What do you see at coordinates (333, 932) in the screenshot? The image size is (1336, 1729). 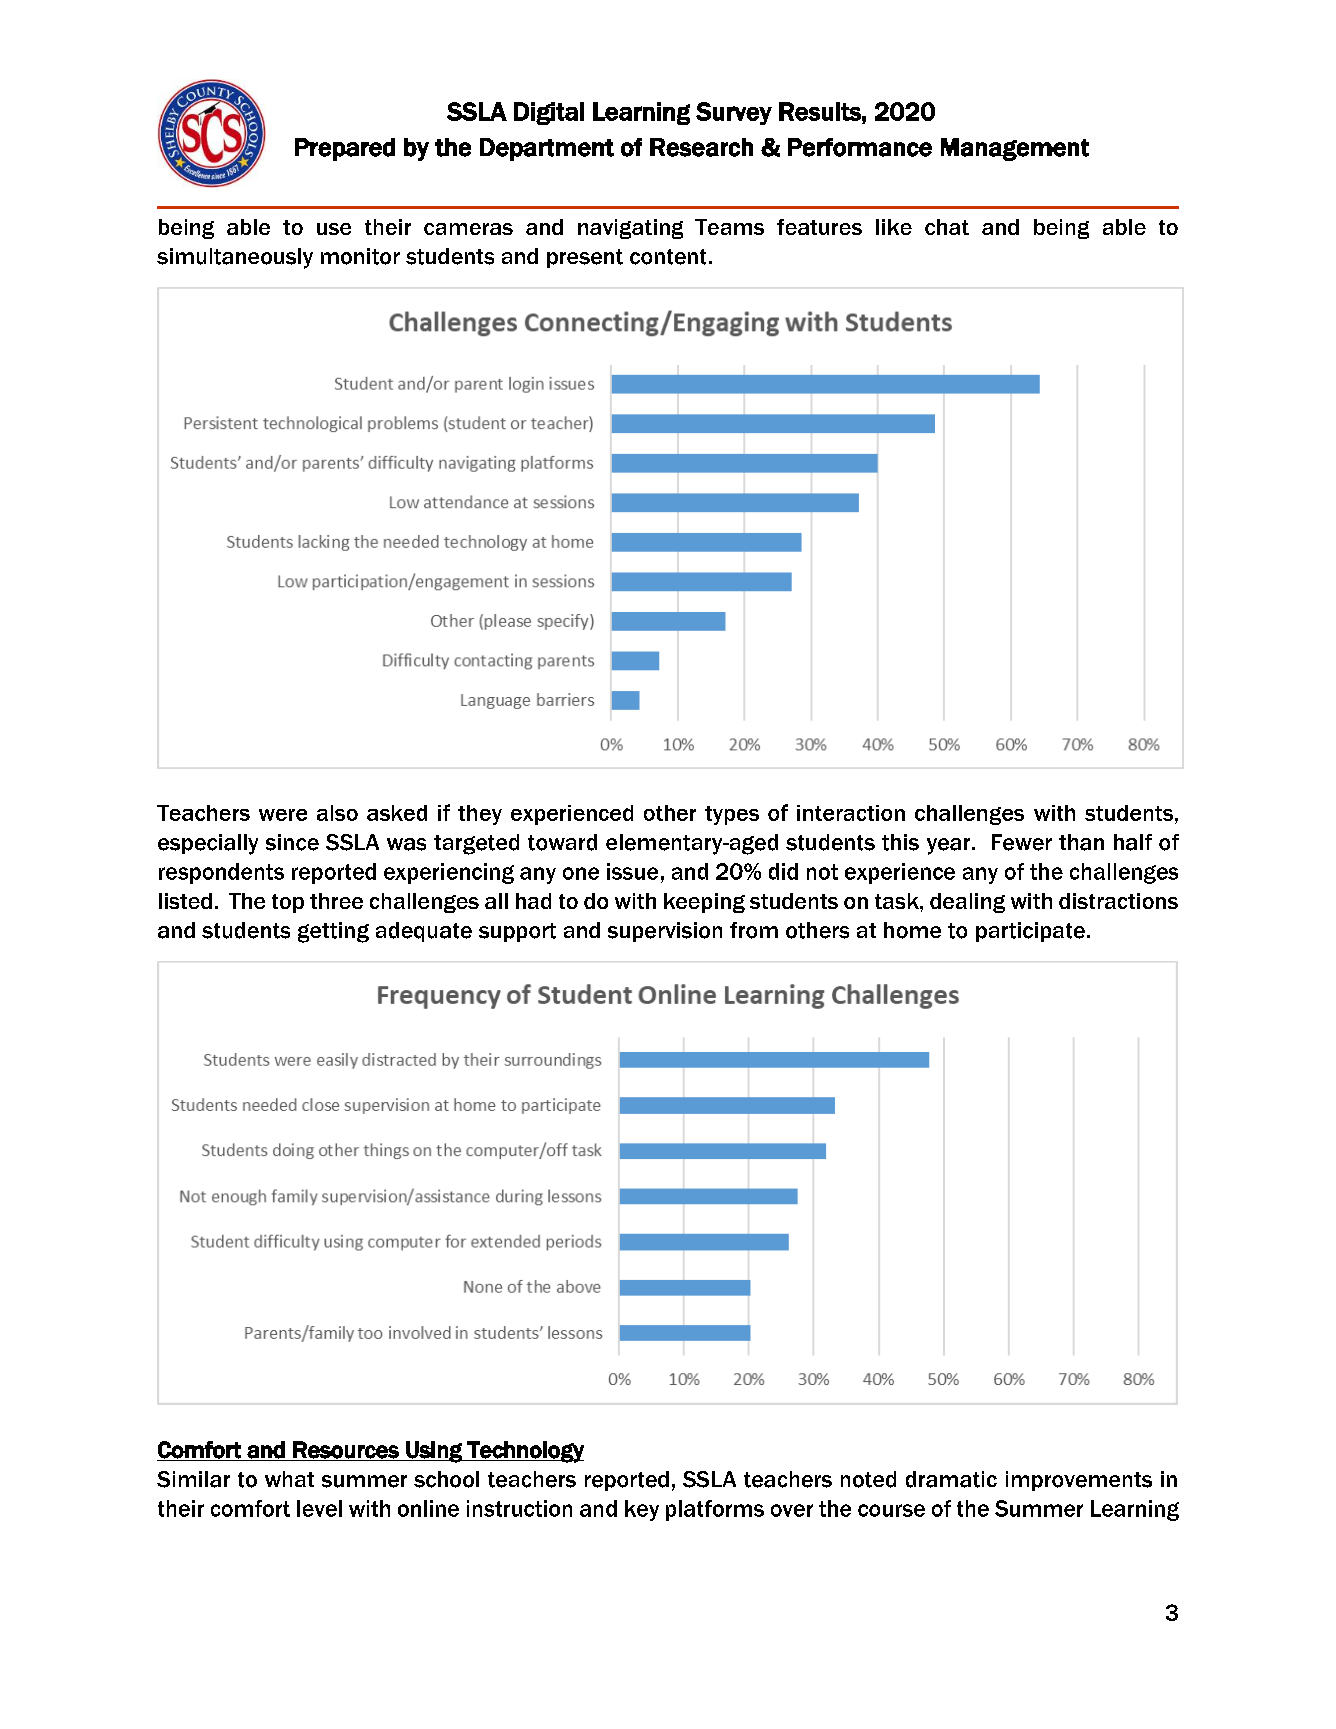 I see `getting` at bounding box center [333, 932].
